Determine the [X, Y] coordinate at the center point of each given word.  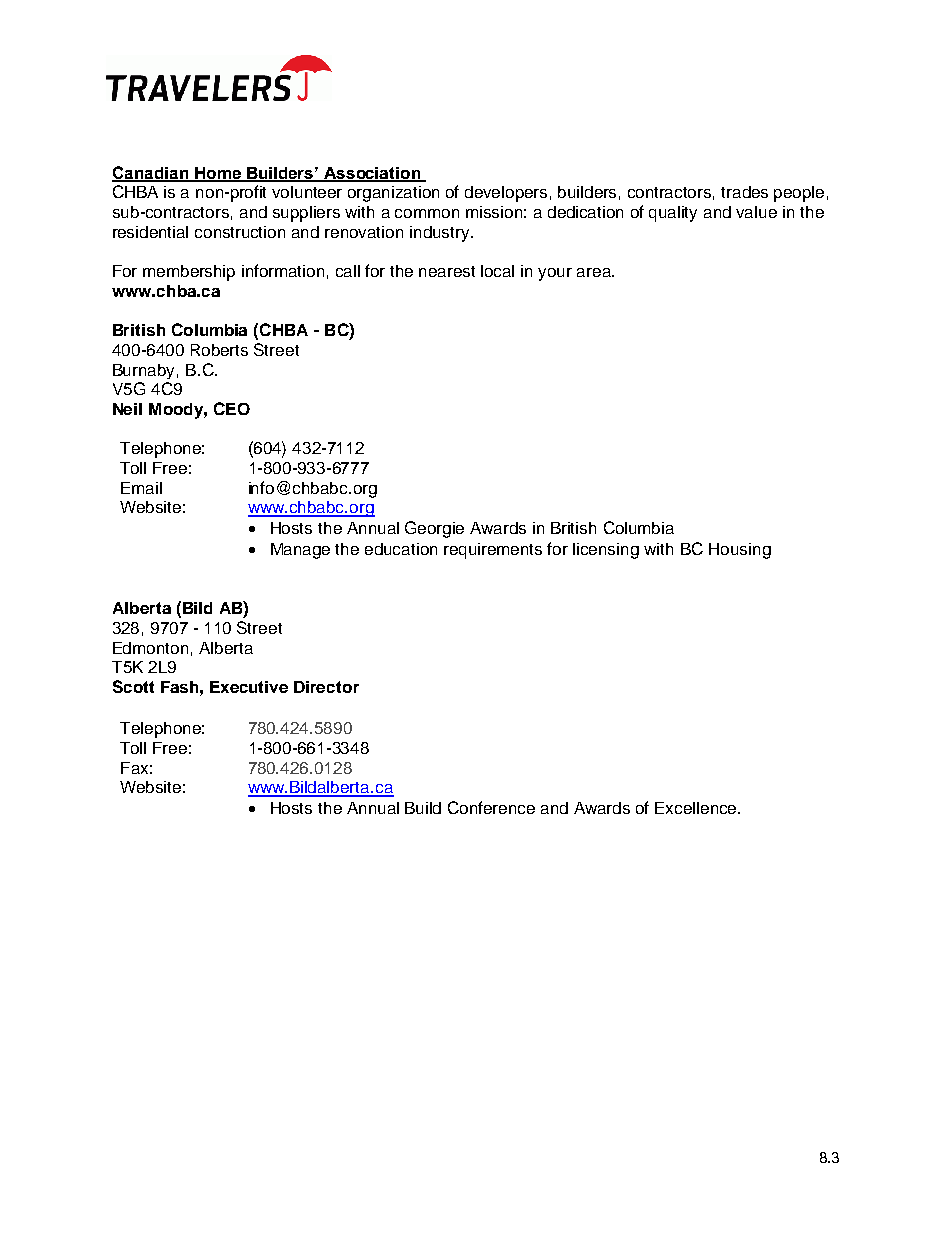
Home [218, 174]
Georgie [434, 529]
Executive [249, 687]
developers [506, 194]
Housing [740, 551]
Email [141, 488]
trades [744, 192]
